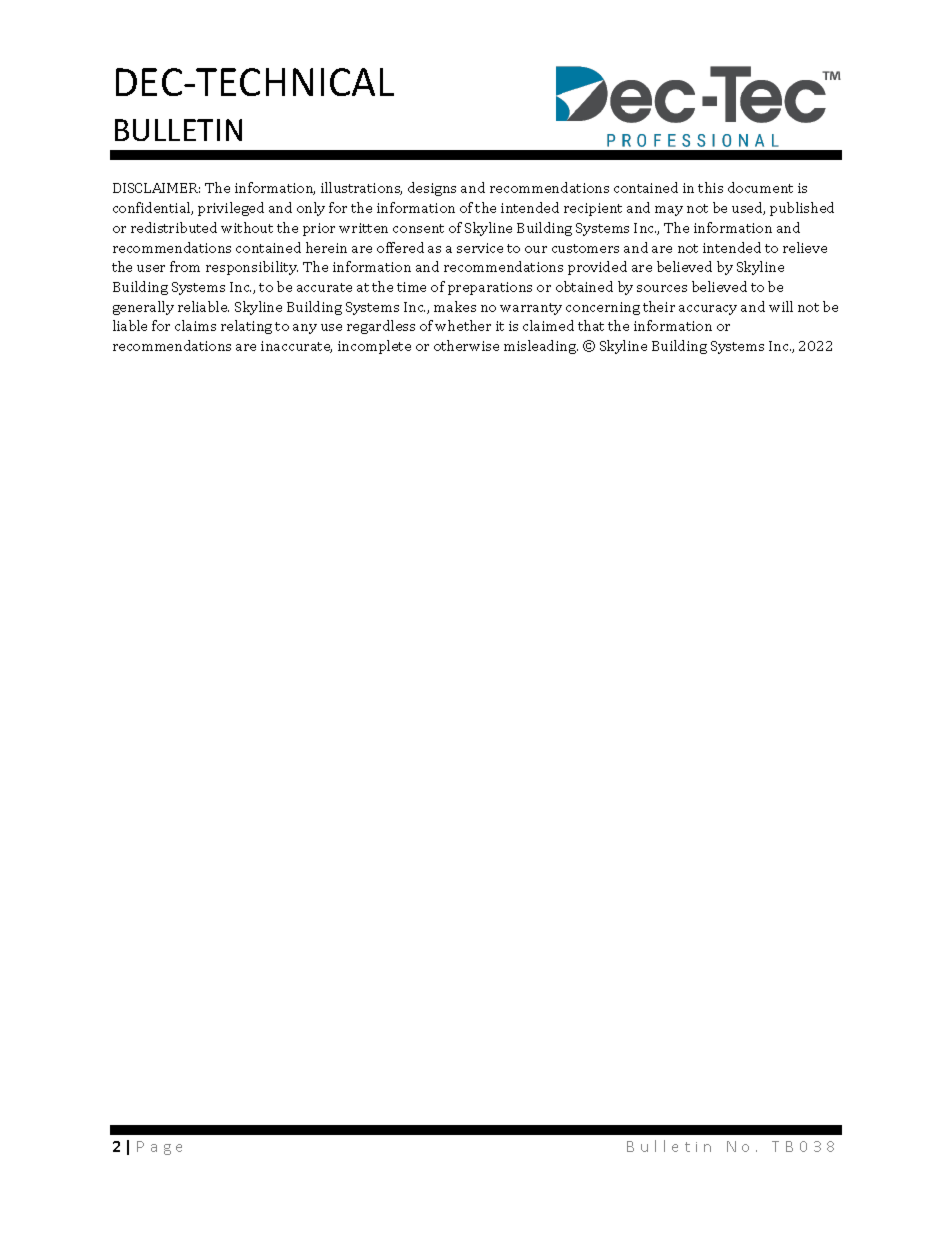 Image resolution: width=952 pixels, height=1233 pixels. What do you see at coordinates (805, 247) in the screenshot?
I see `relieve` at bounding box center [805, 247].
